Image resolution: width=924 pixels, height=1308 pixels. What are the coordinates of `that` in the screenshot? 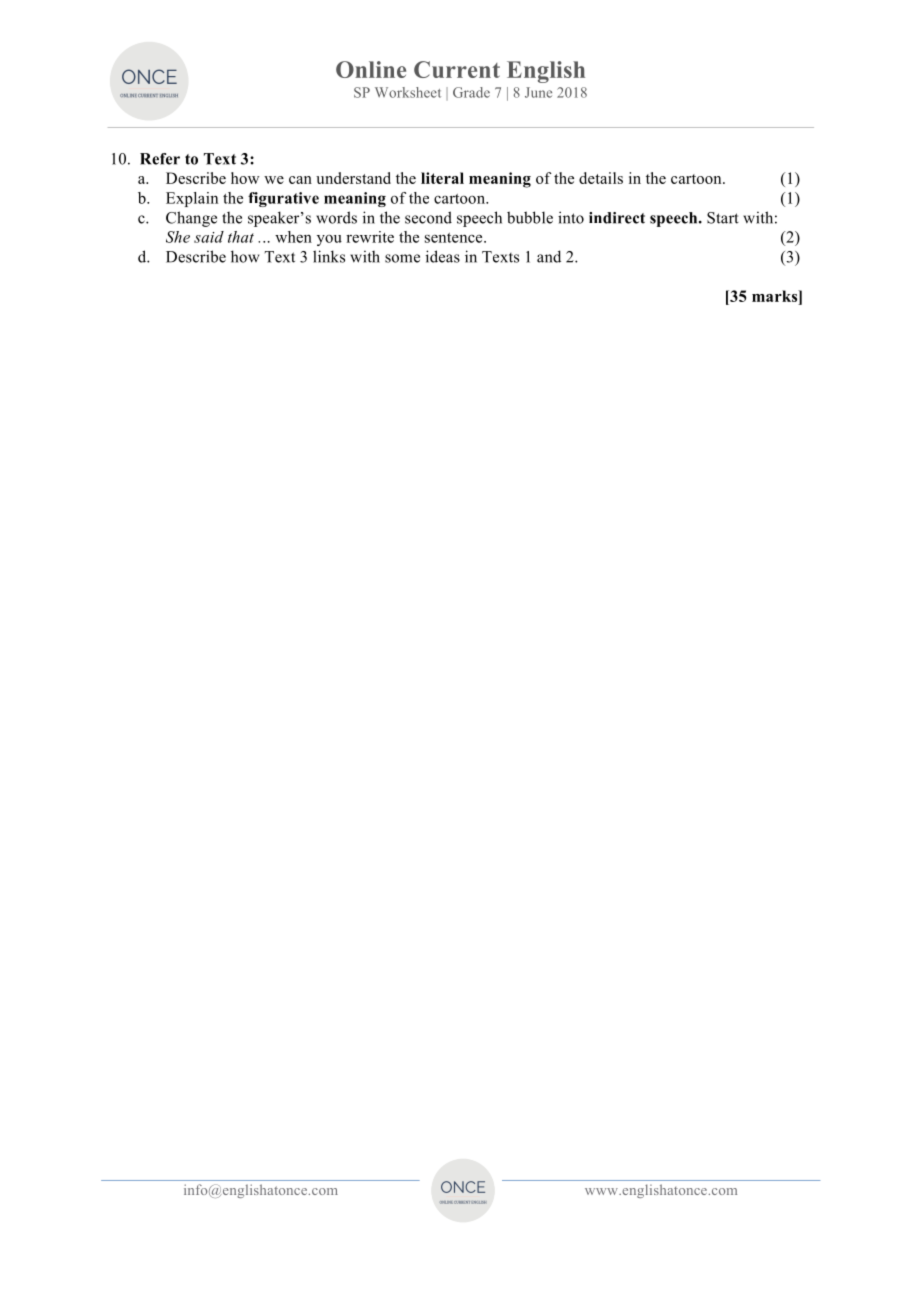 It's located at (241, 237).
